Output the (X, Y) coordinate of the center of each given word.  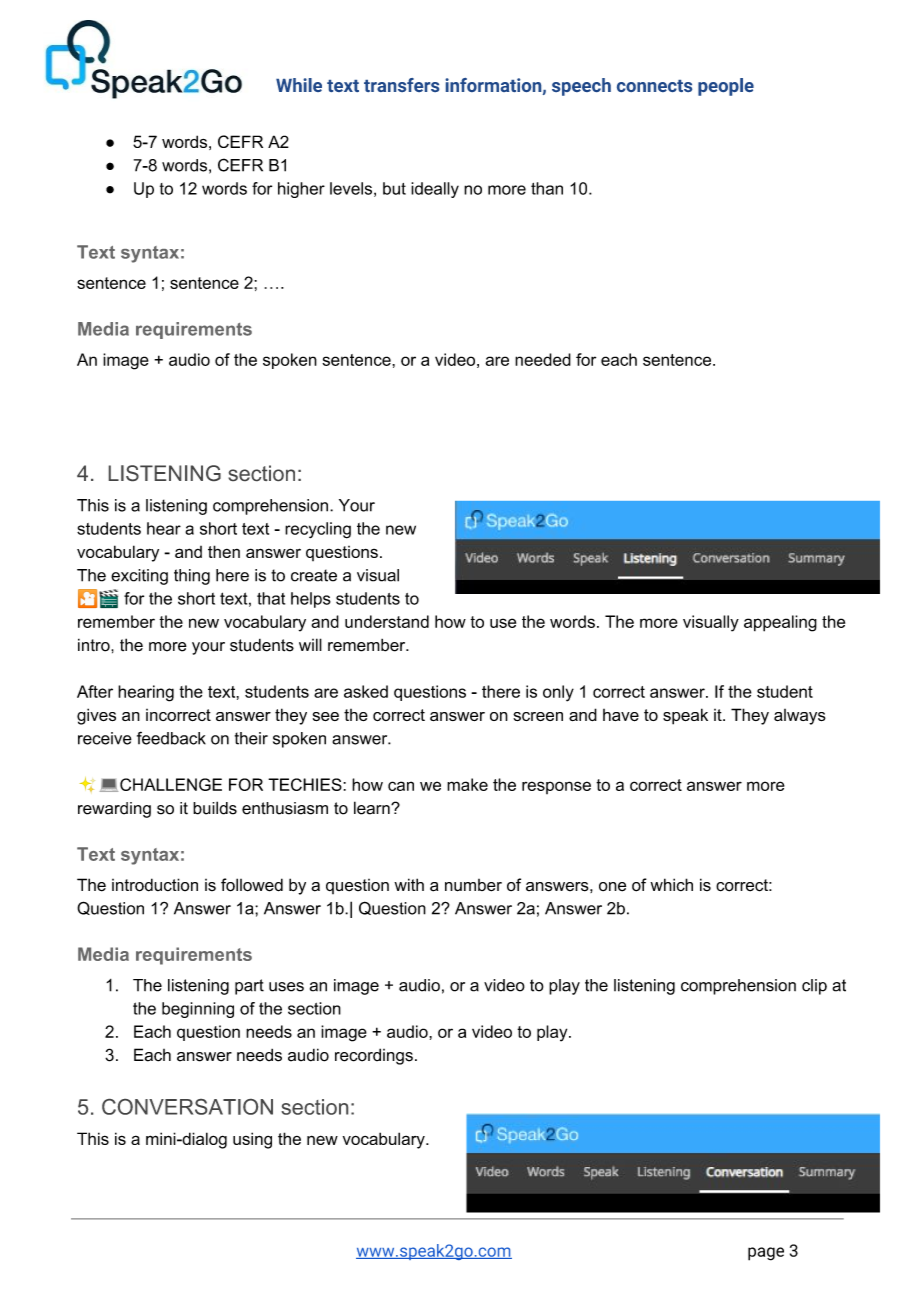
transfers (401, 85)
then (224, 551)
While (299, 85)
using (252, 1140)
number (473, 885)
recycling (318, 530)
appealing (780, 623)
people (726, 87)
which (671, 884)
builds (215, 808)
